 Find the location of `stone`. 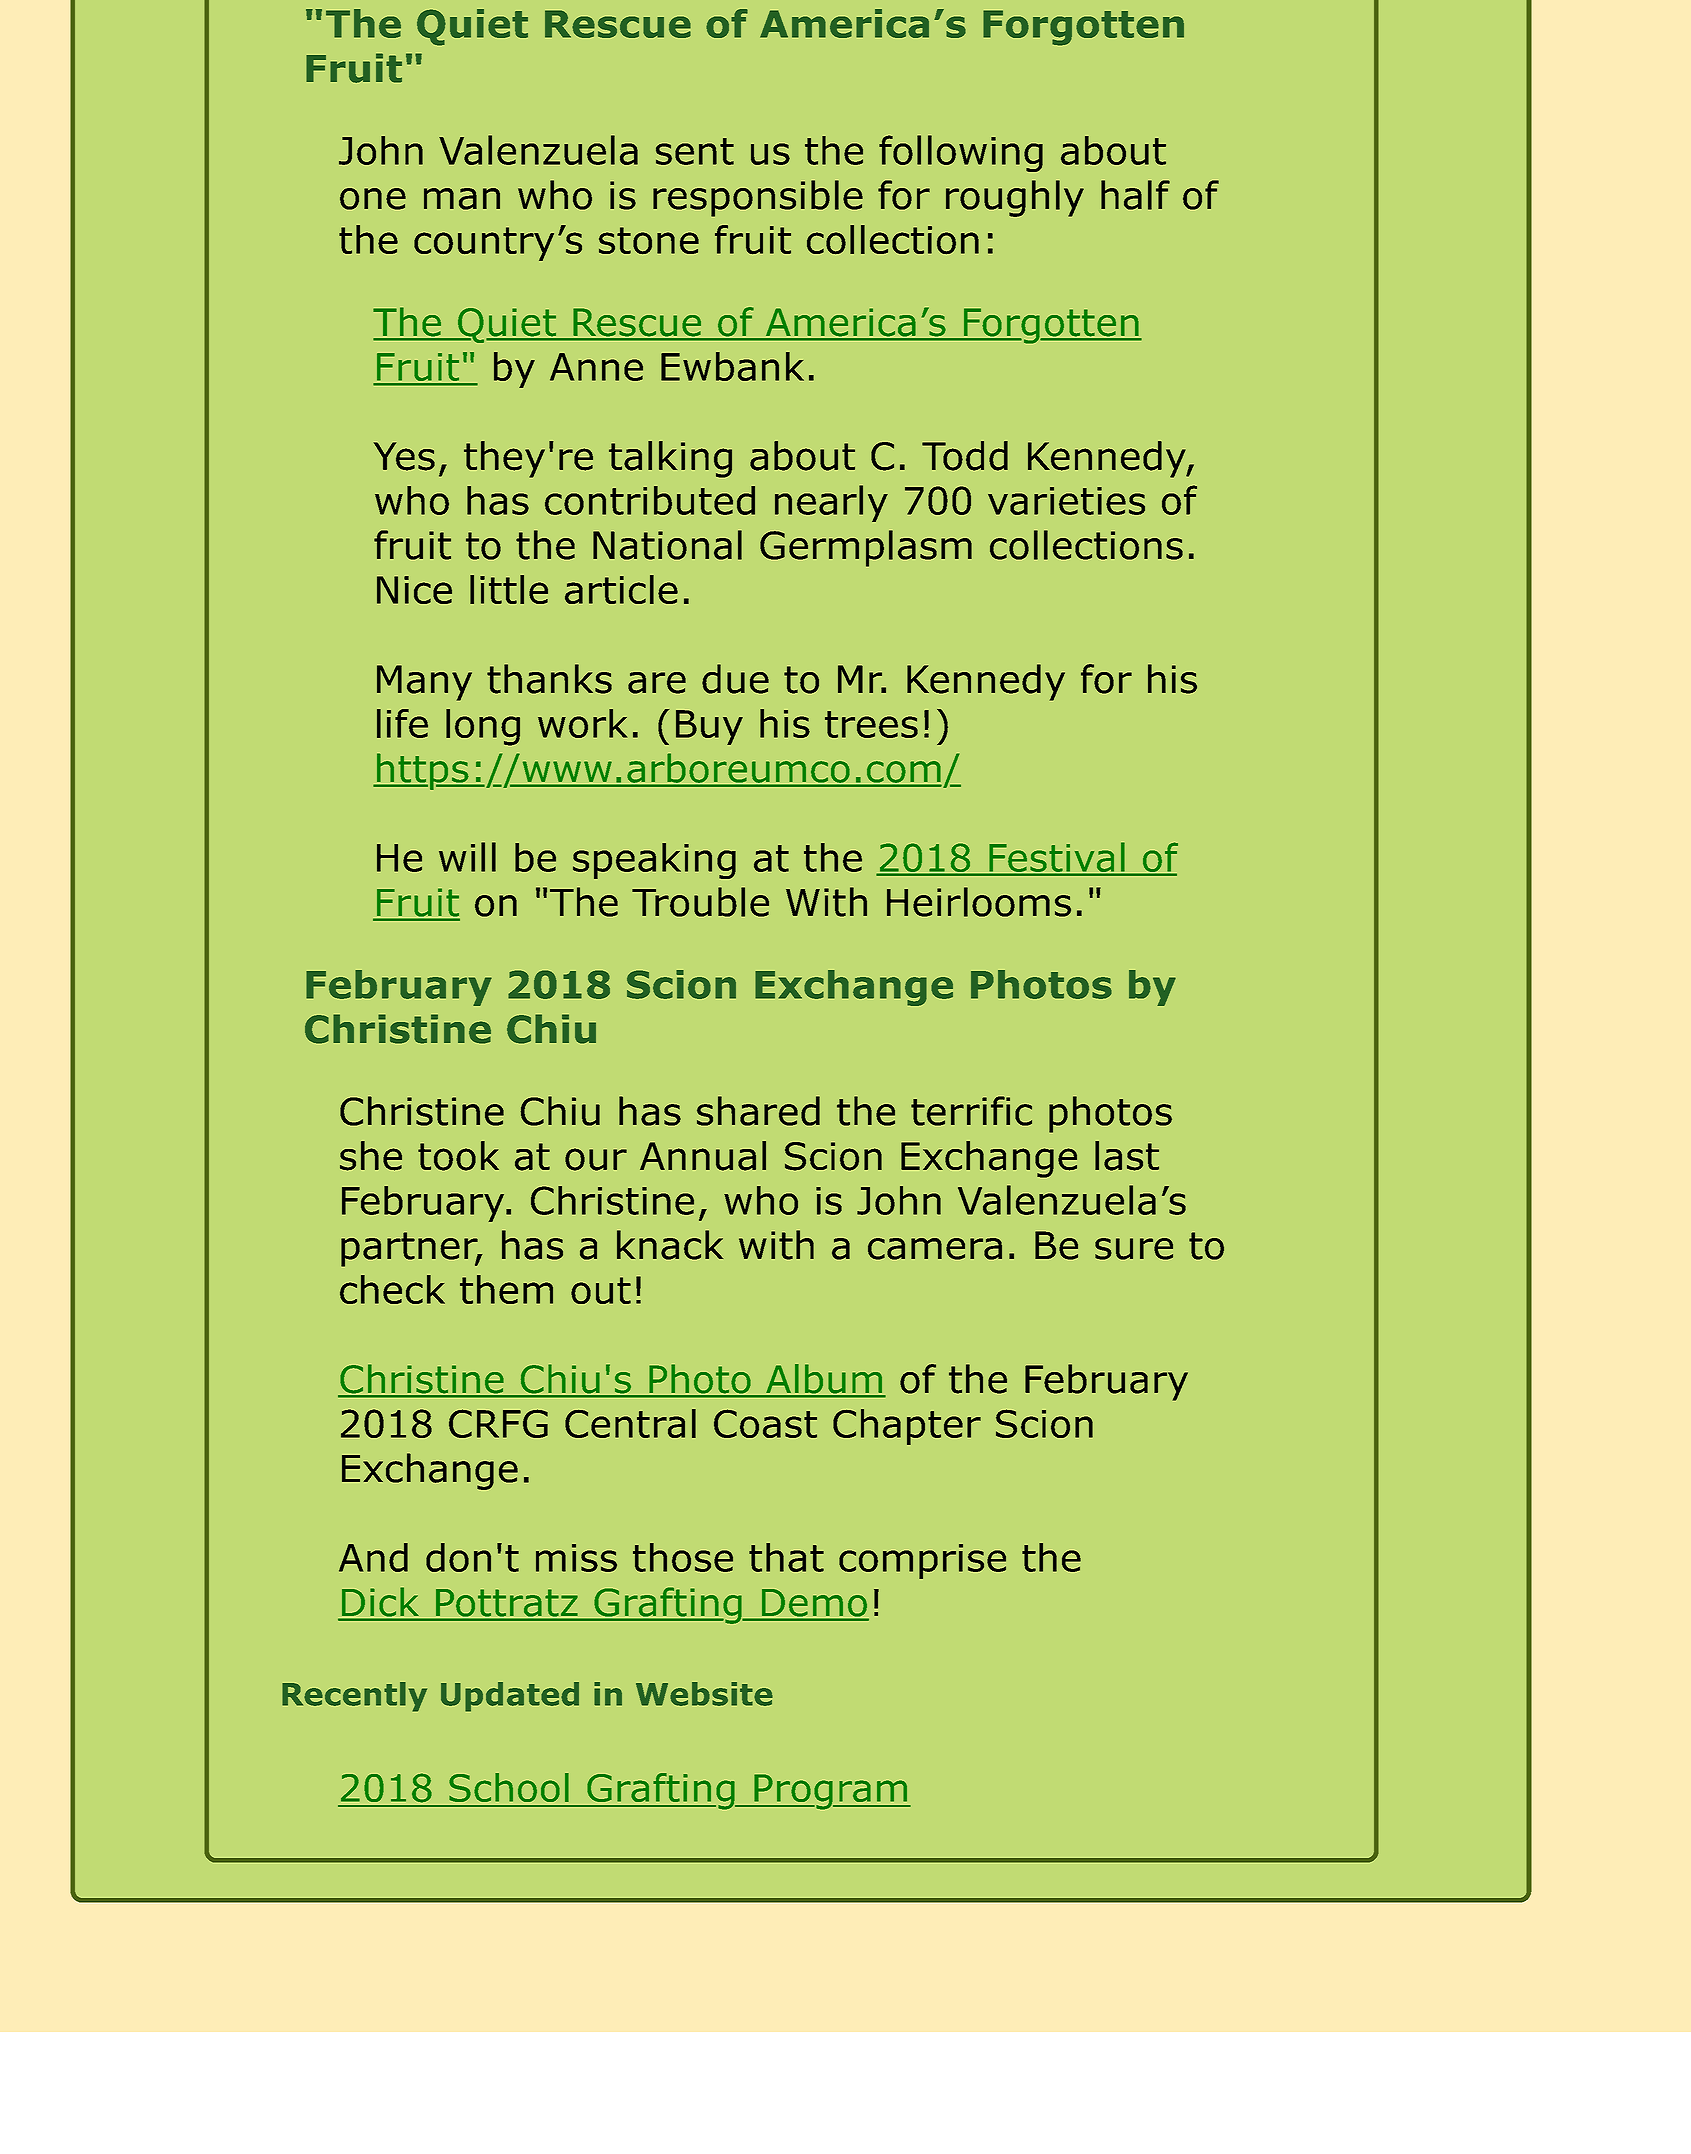

stone is located at coordinates (649, 240).
